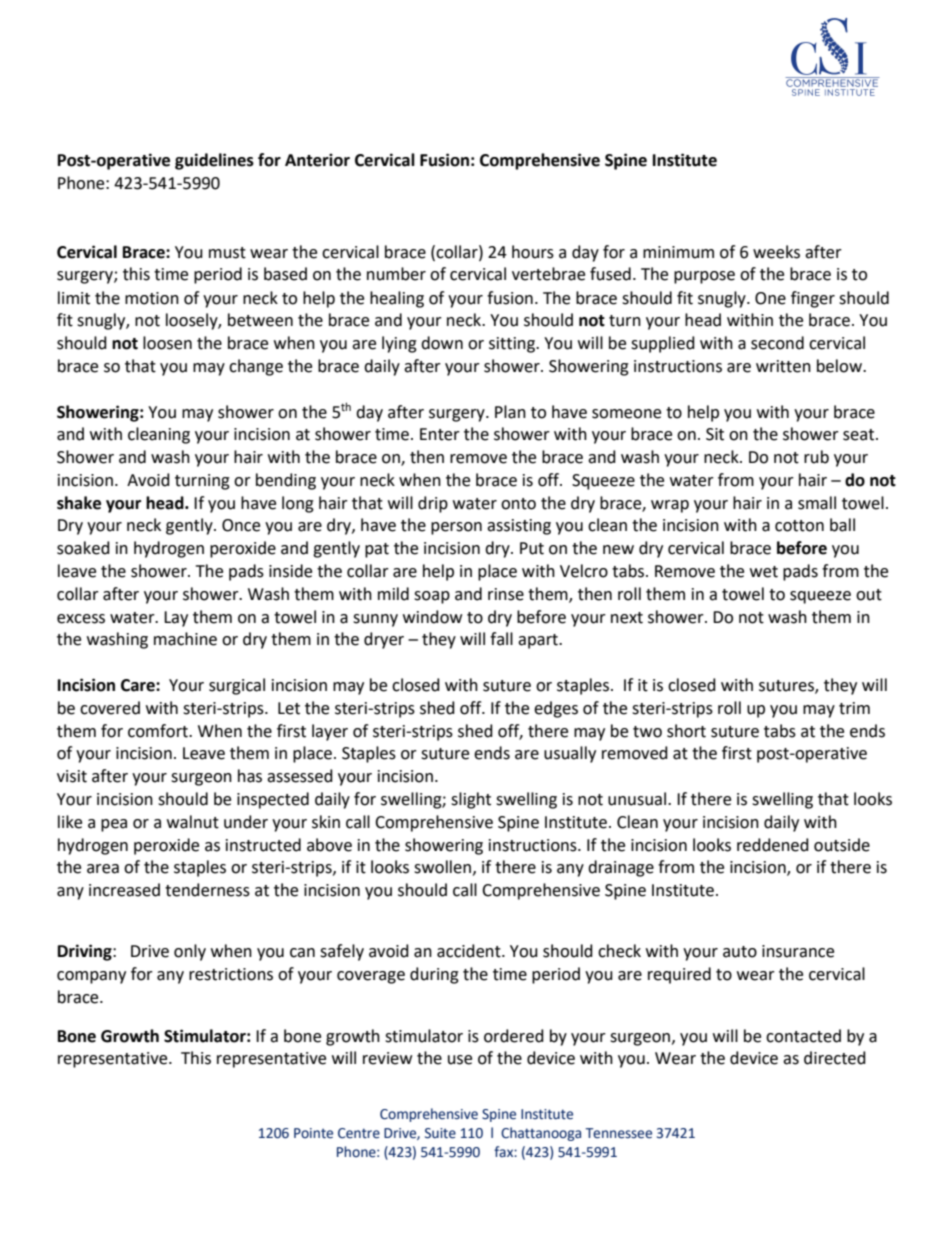 The image size is (952, 1233). Describe the element at coordinates (313, 1133) in the screenshot. I see `Pointe` at that location.
